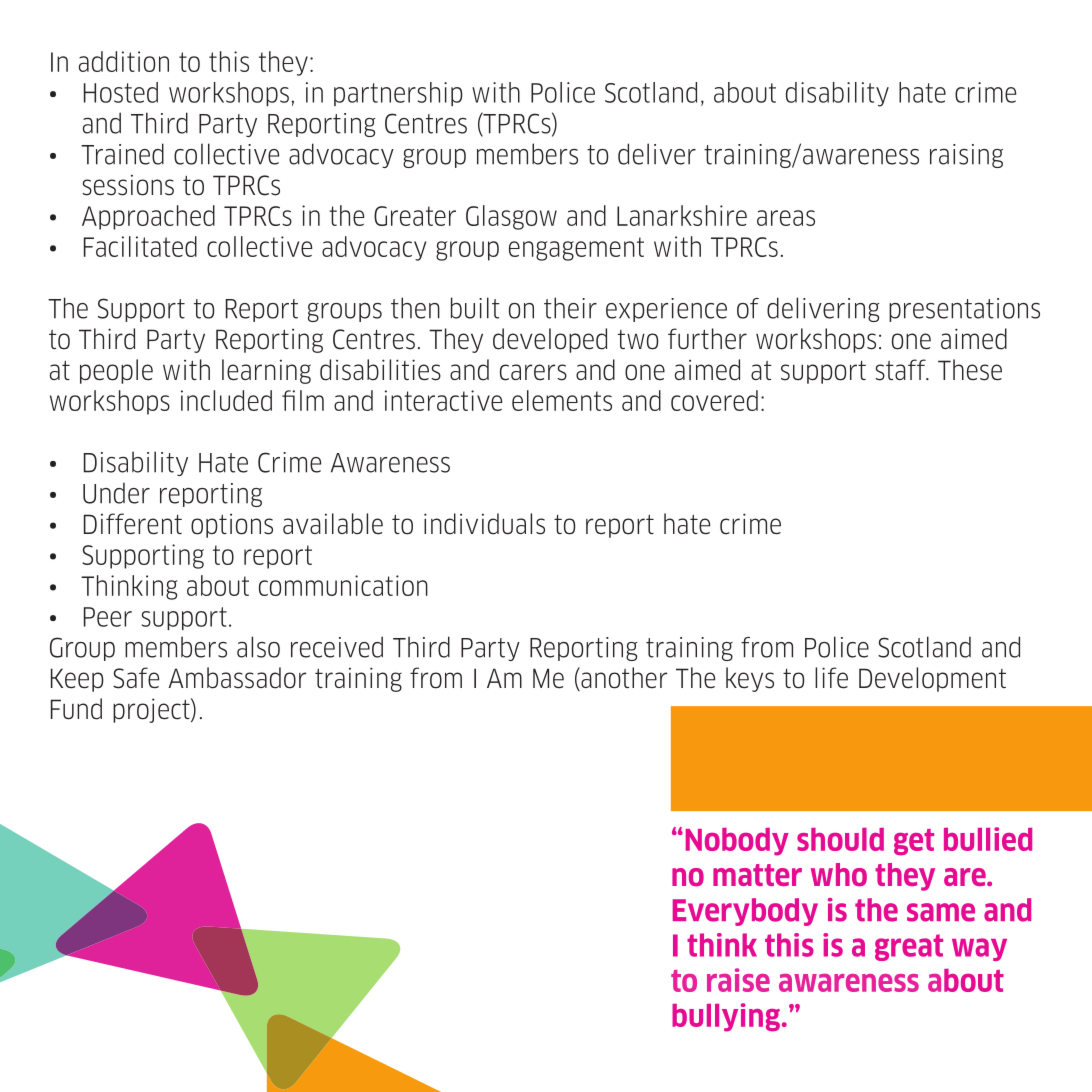  I want to click on Fund, so click(76, 709).
